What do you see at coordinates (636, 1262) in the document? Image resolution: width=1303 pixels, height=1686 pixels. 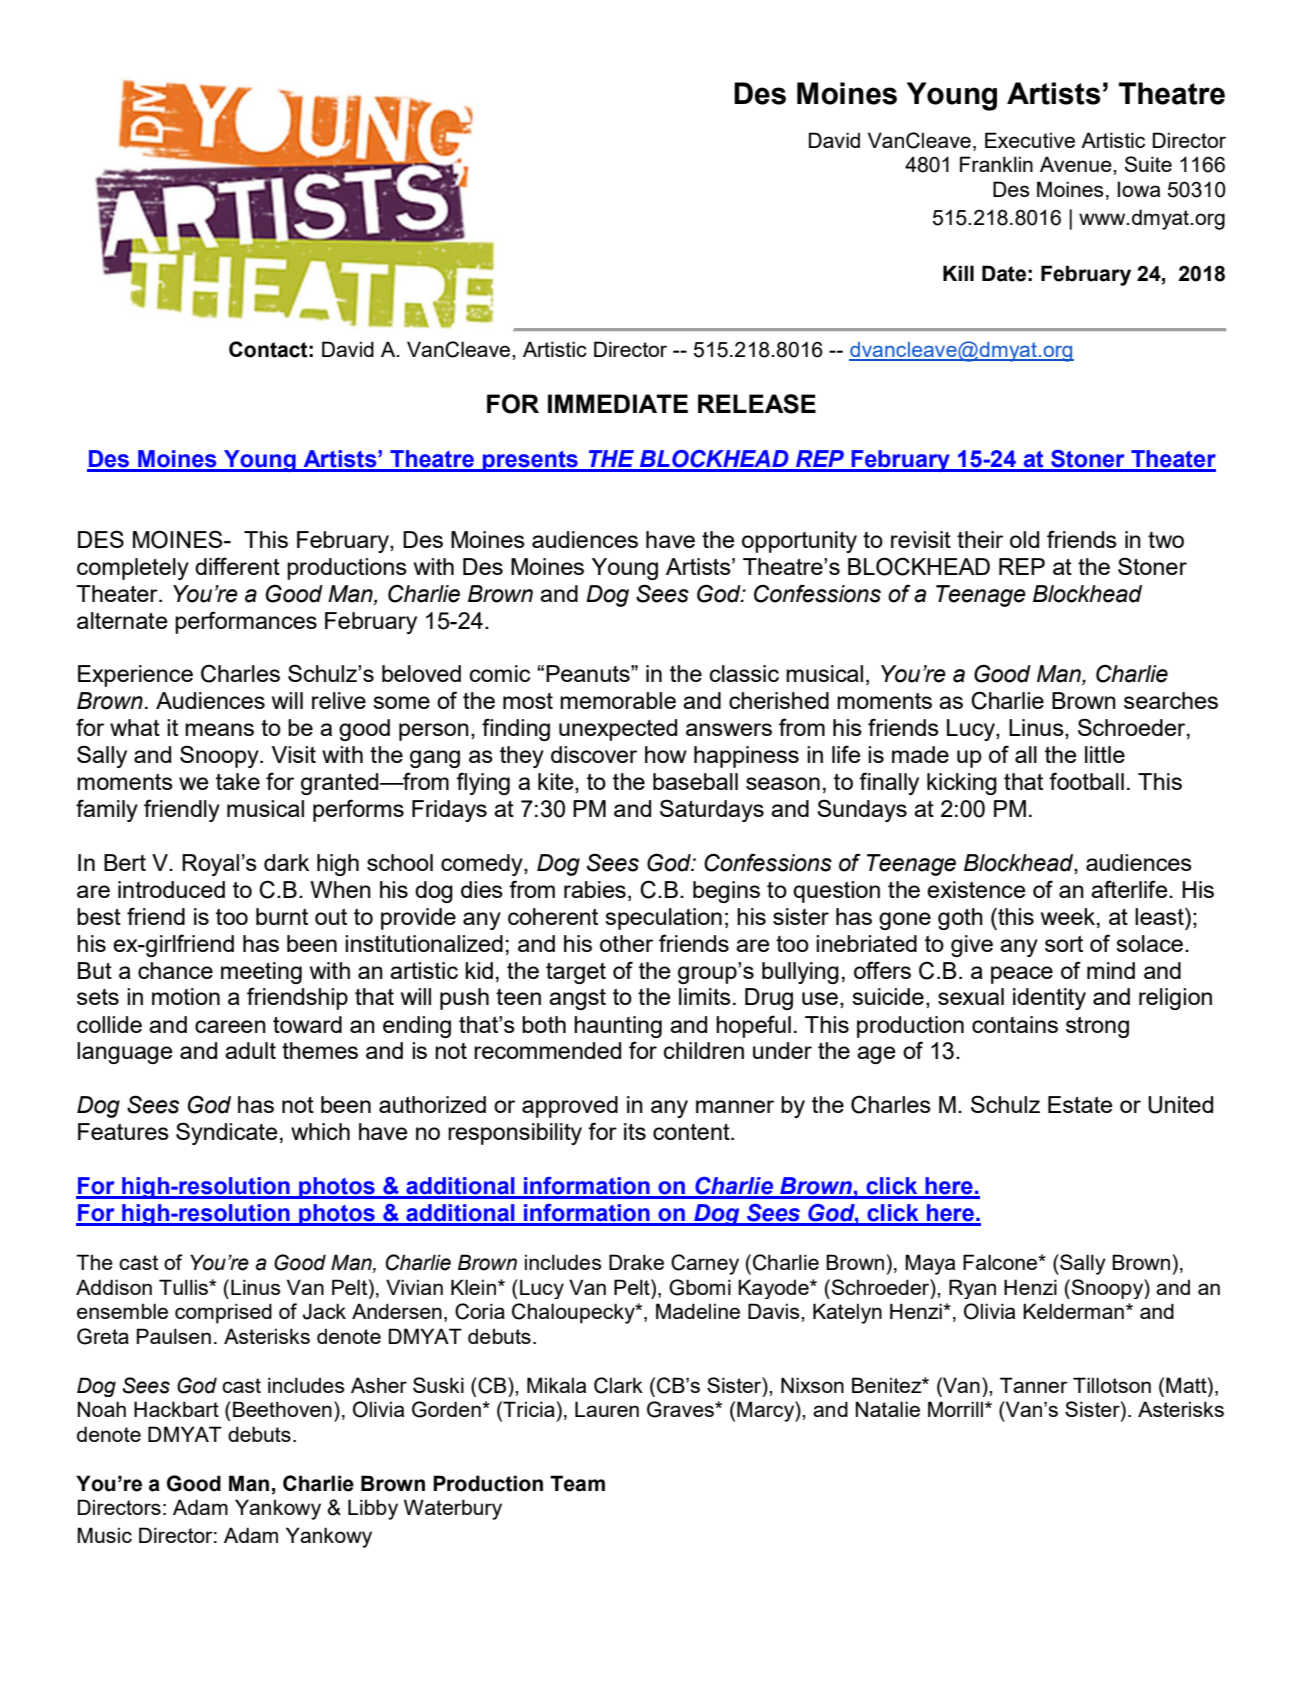 I see `Drake` at bounding box center [636, 1262].
